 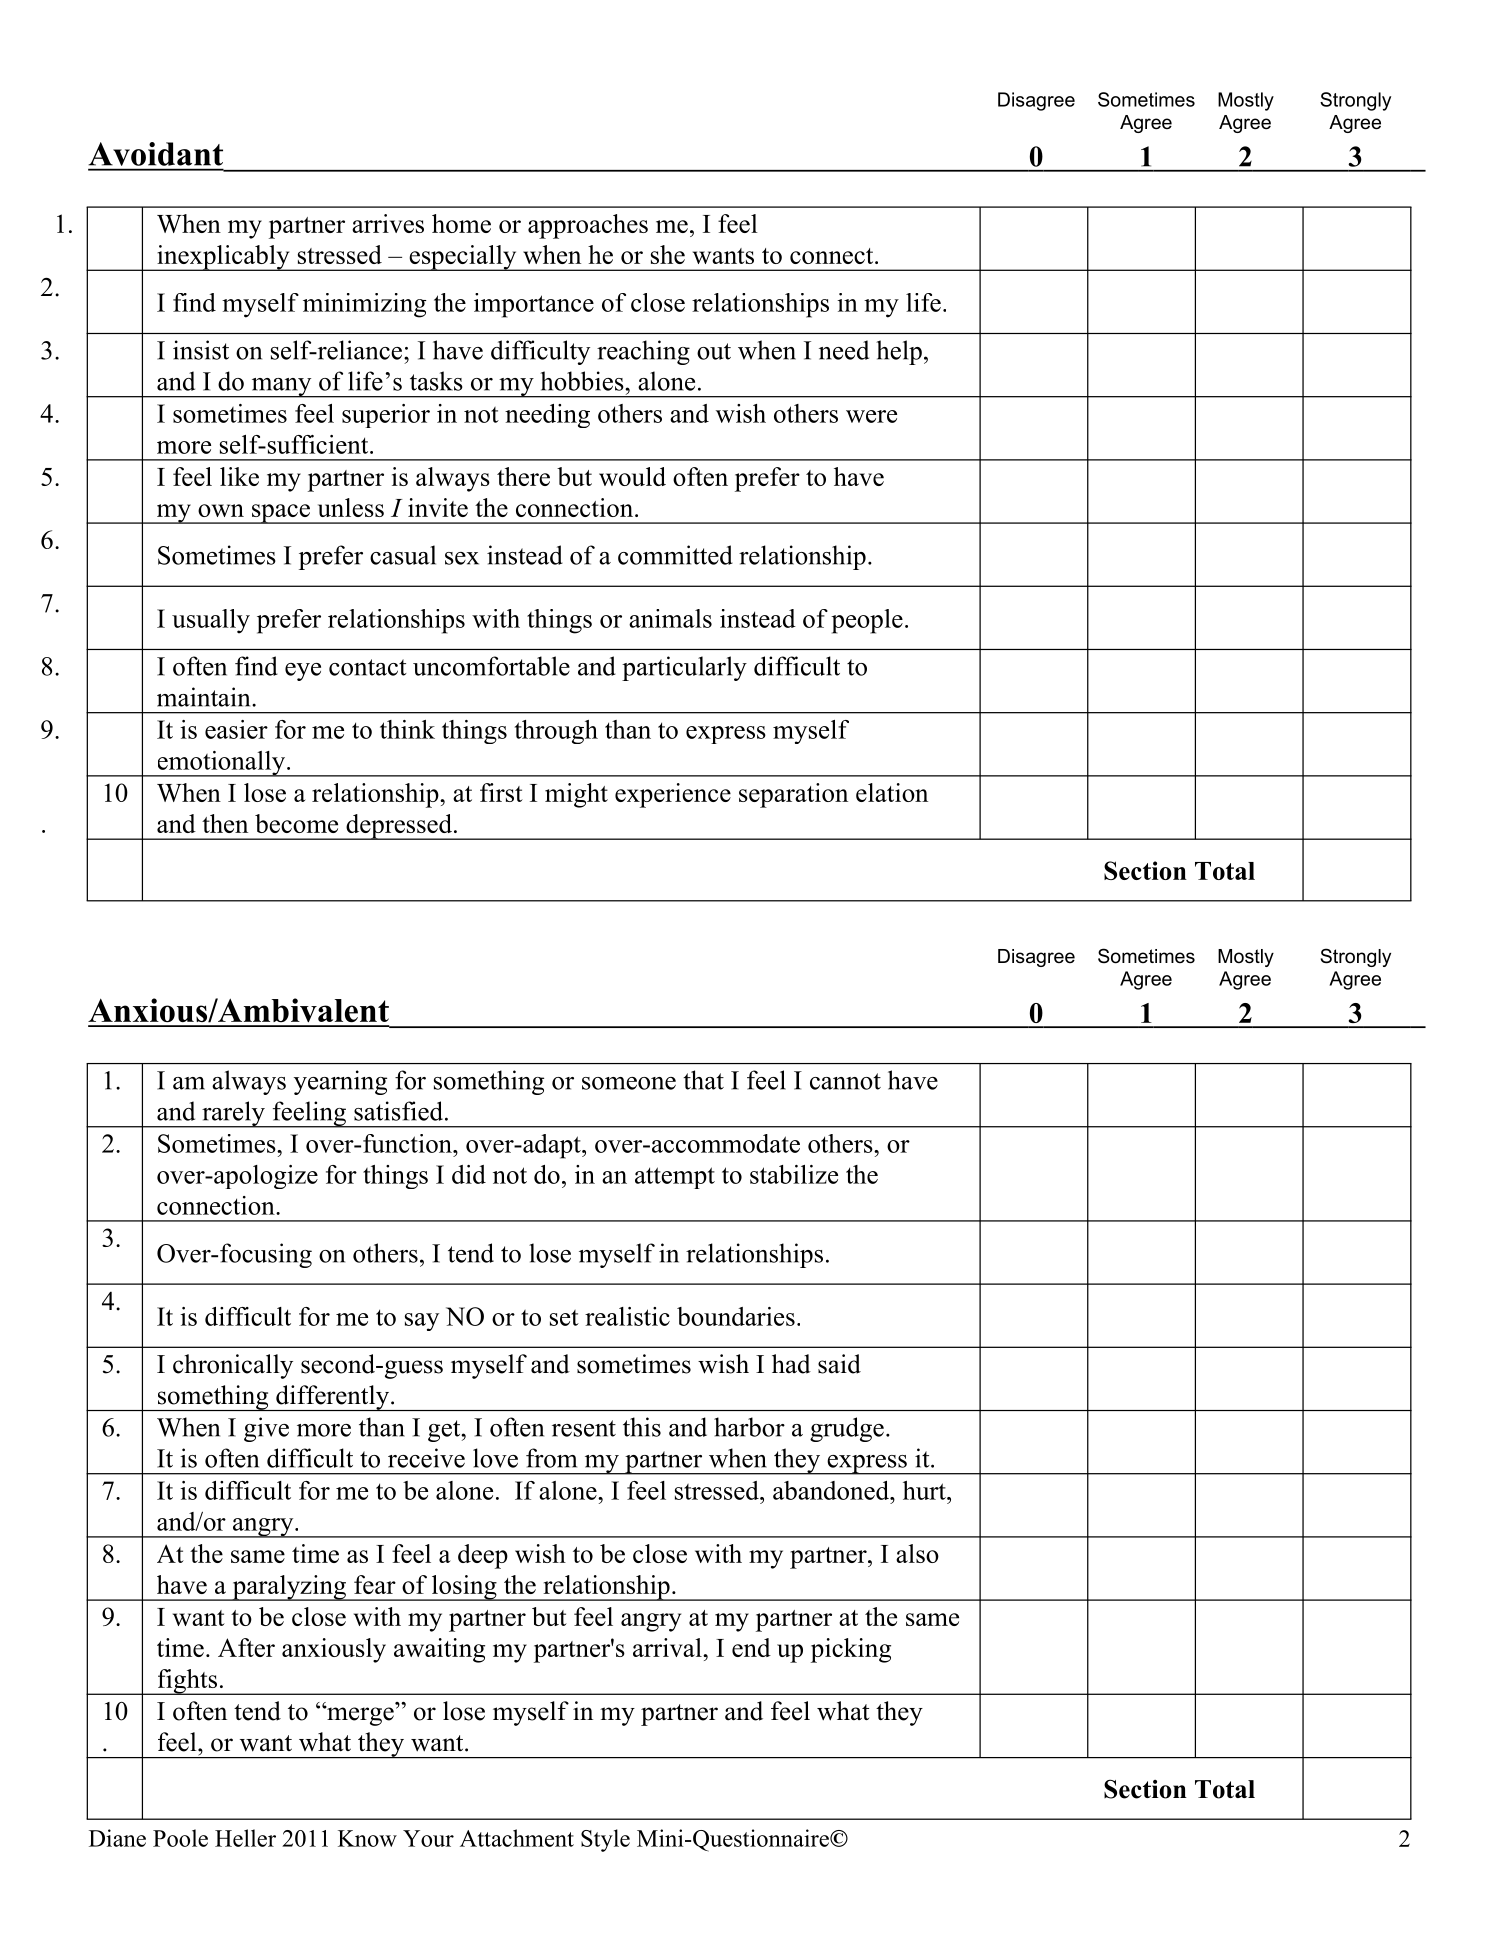 What do you see at coordinates (225, 823) in the screenshot?
I see `then` at bounding box center [225, 823].
